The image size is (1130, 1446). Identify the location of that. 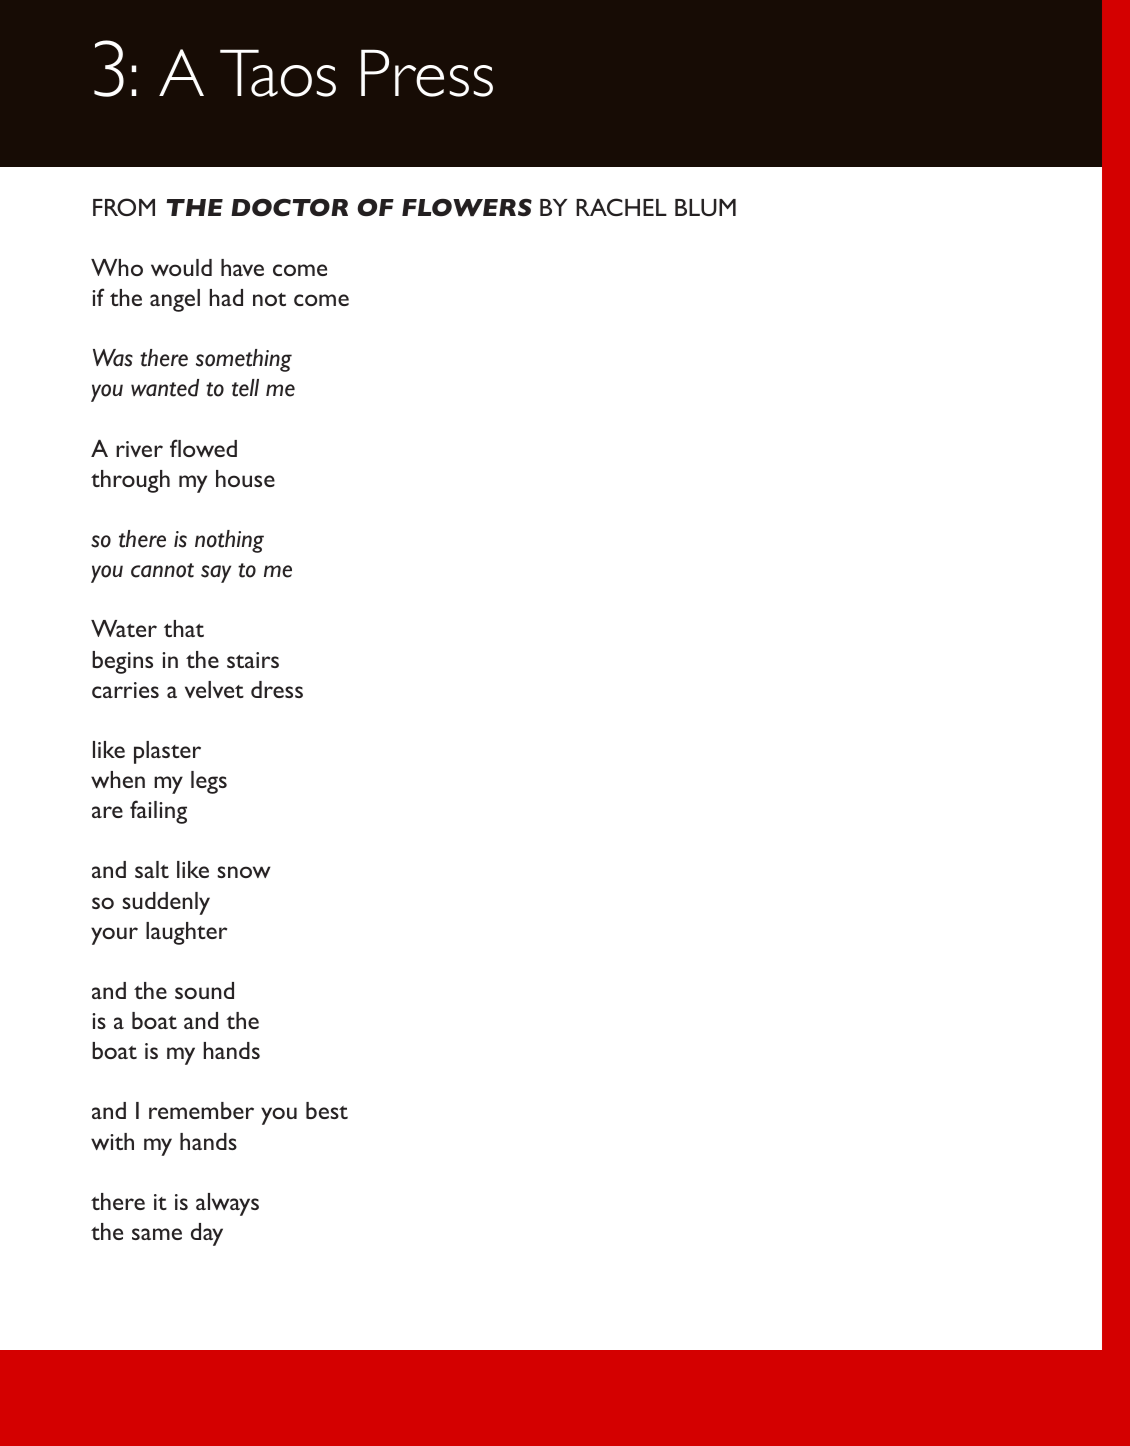
(184, 628).
